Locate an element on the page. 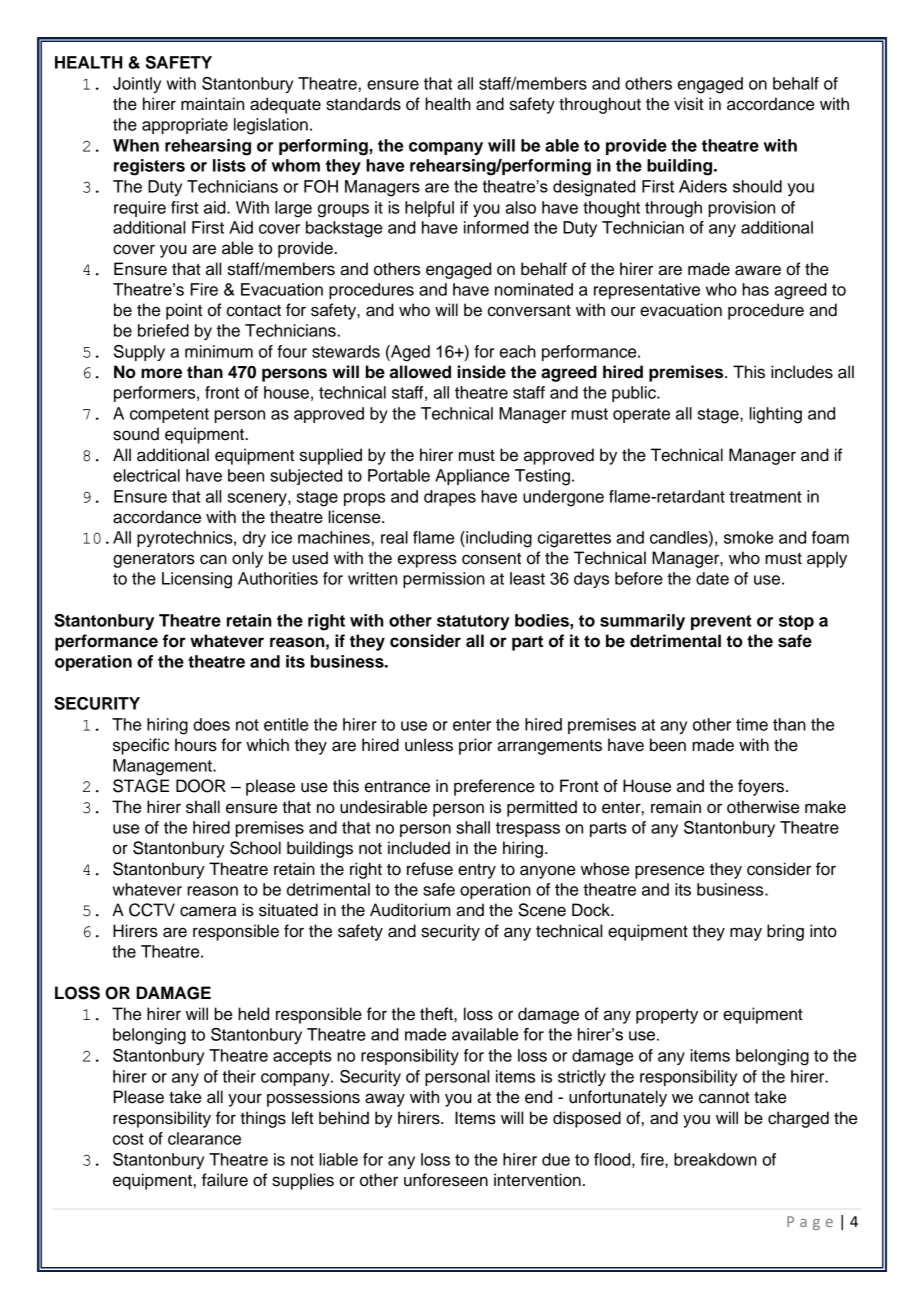 The image size is (924, 1309). statutory is located at coordinates (473, 622).
